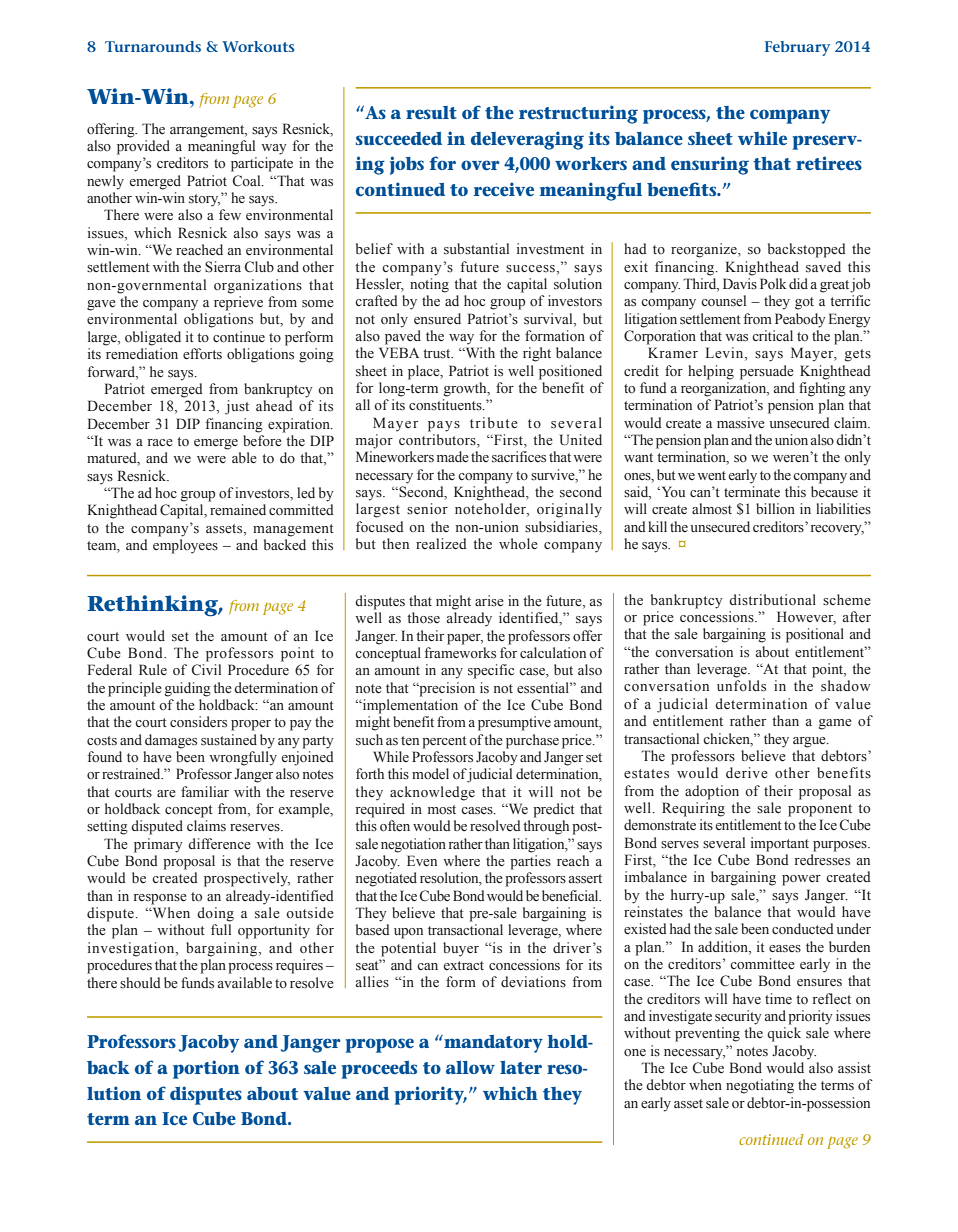 The width and height of the screenshot is (958, 1232). Describe the element at coordinates (206, 1069) in the screenshot. I see `portion` at that location.
